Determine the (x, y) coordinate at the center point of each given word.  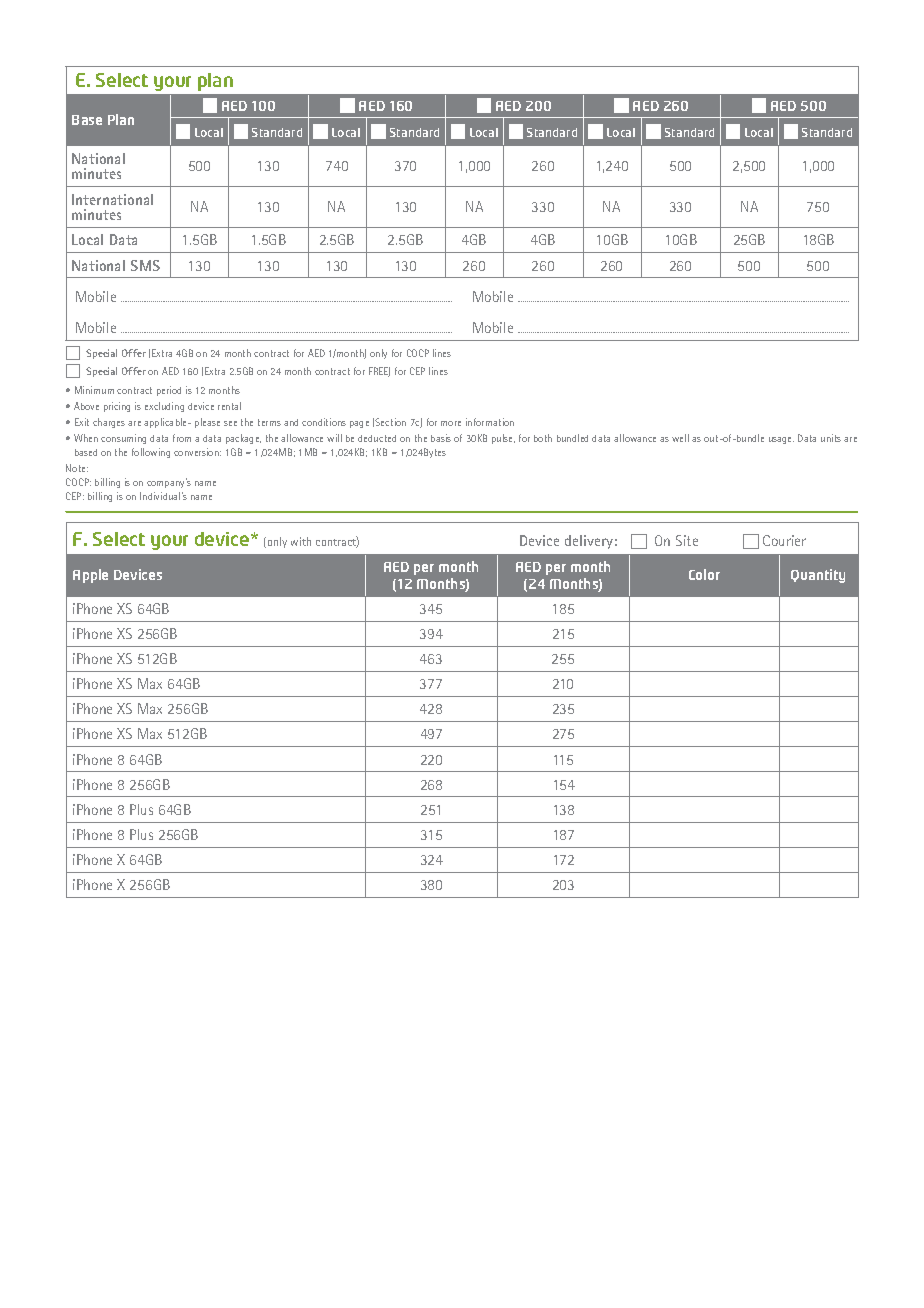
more (451, 423)
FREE (379, 372)
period (169, 391)
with (301, 541)
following (151, 453)
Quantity (818, 576)
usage (781, 440)
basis (441, 438)
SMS (145, 265)
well (680, 438)
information (490, 422)
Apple (90, 576)
